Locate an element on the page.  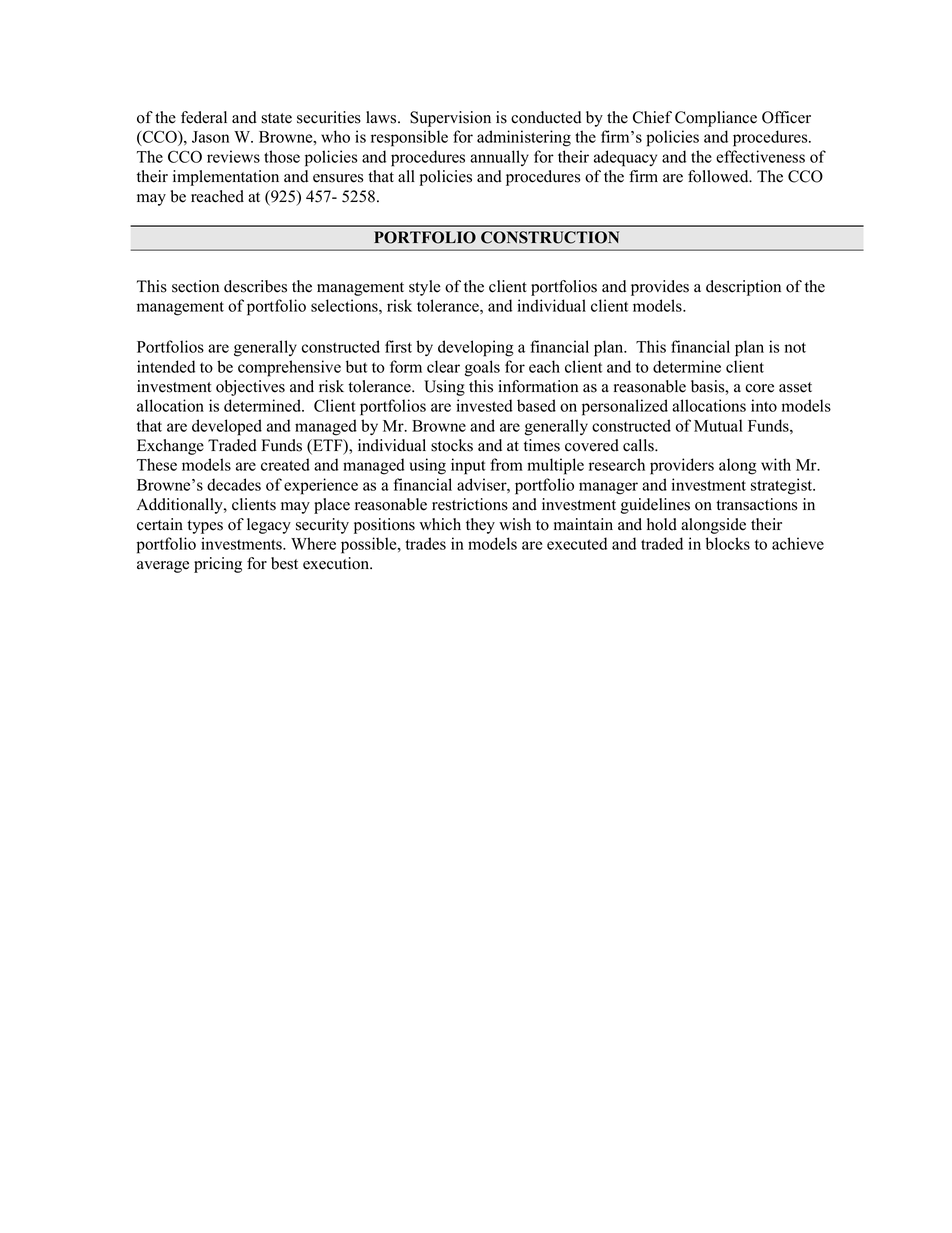
developed is located at coordinates (227, 427).
